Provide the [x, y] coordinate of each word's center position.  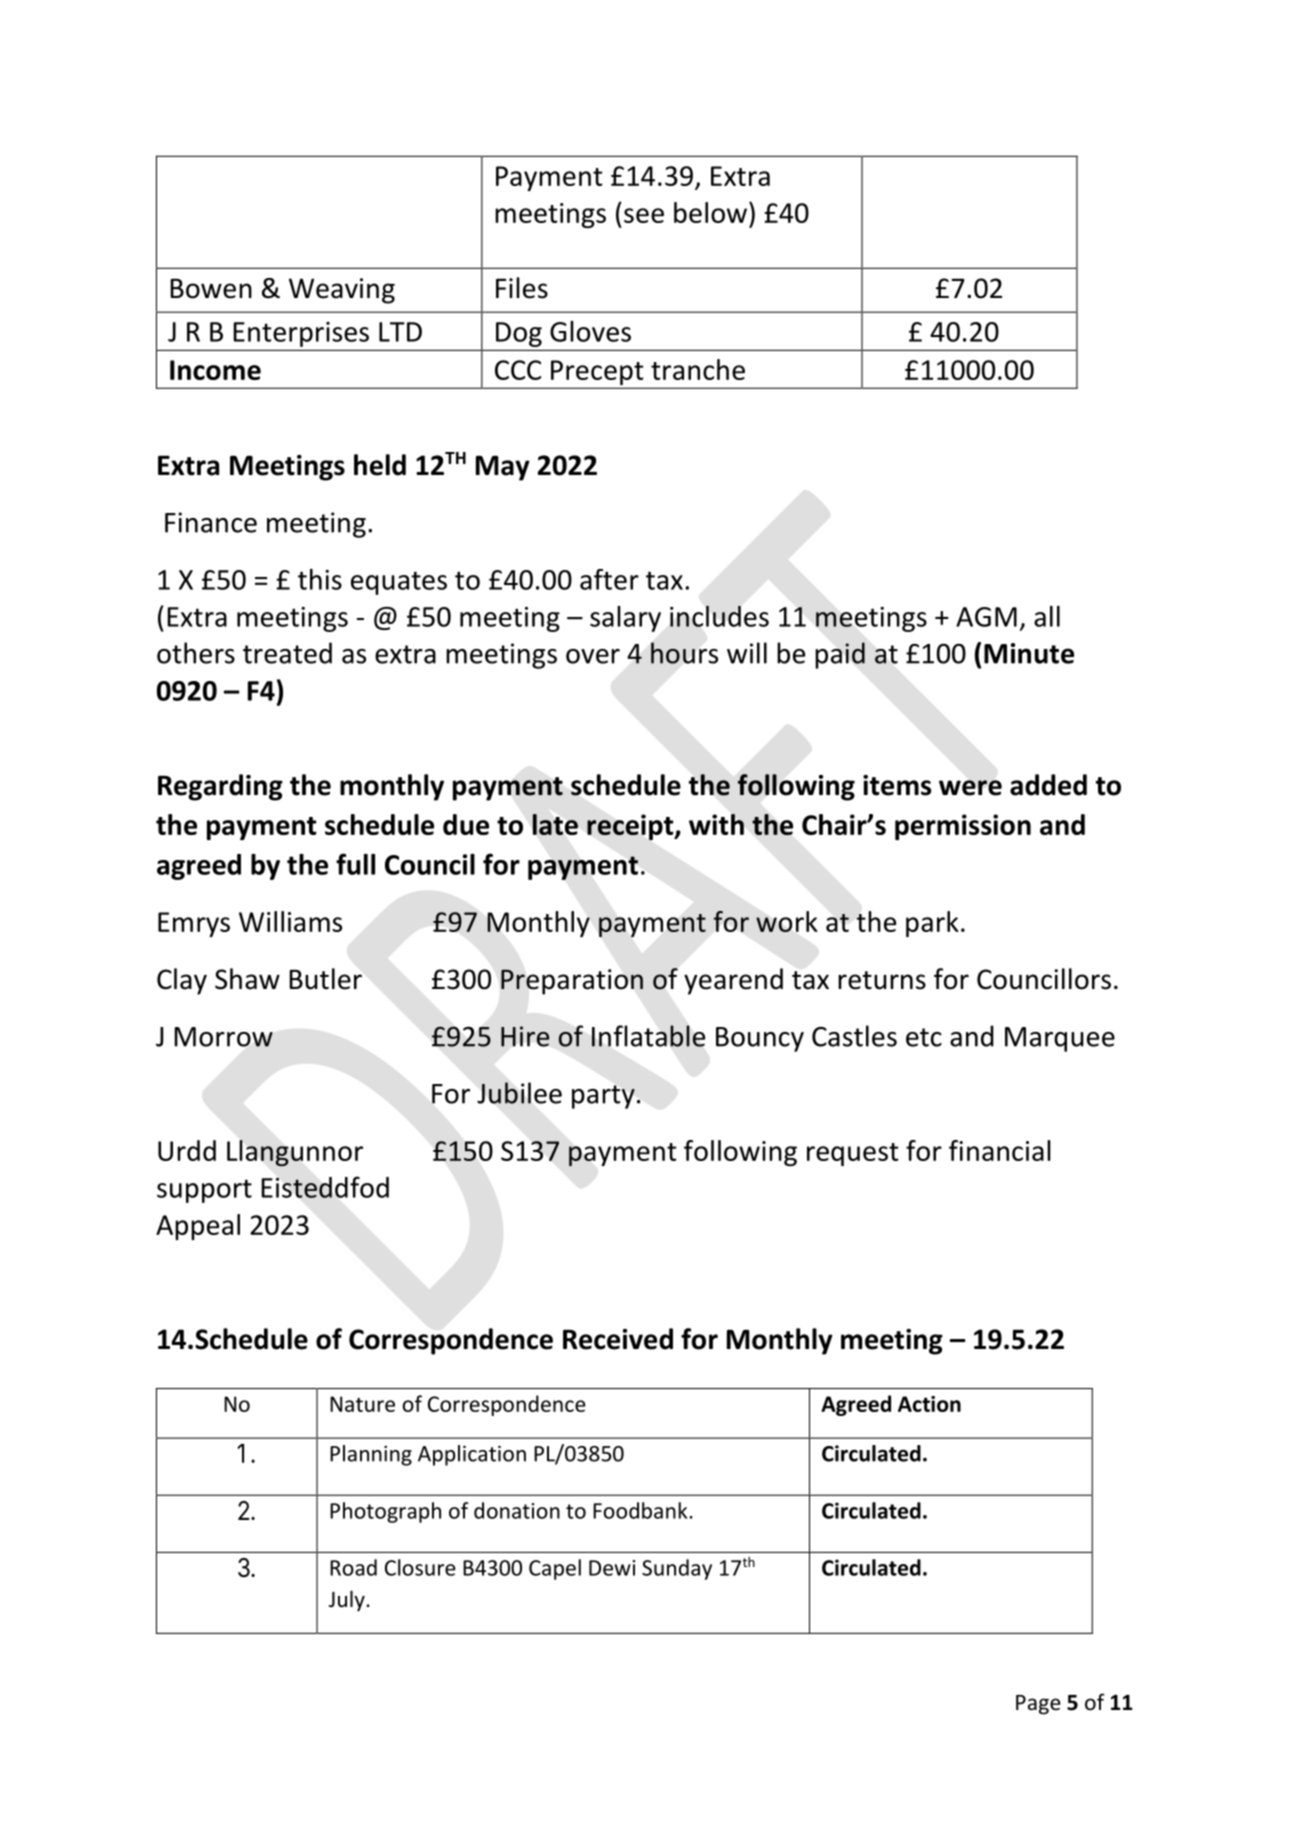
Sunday [677, 1569]
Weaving [342, 291]
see [644, 215]
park [932, 924]
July [348, 1601]
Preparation [572, 982]
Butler [325, 979]
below [710, 212]
